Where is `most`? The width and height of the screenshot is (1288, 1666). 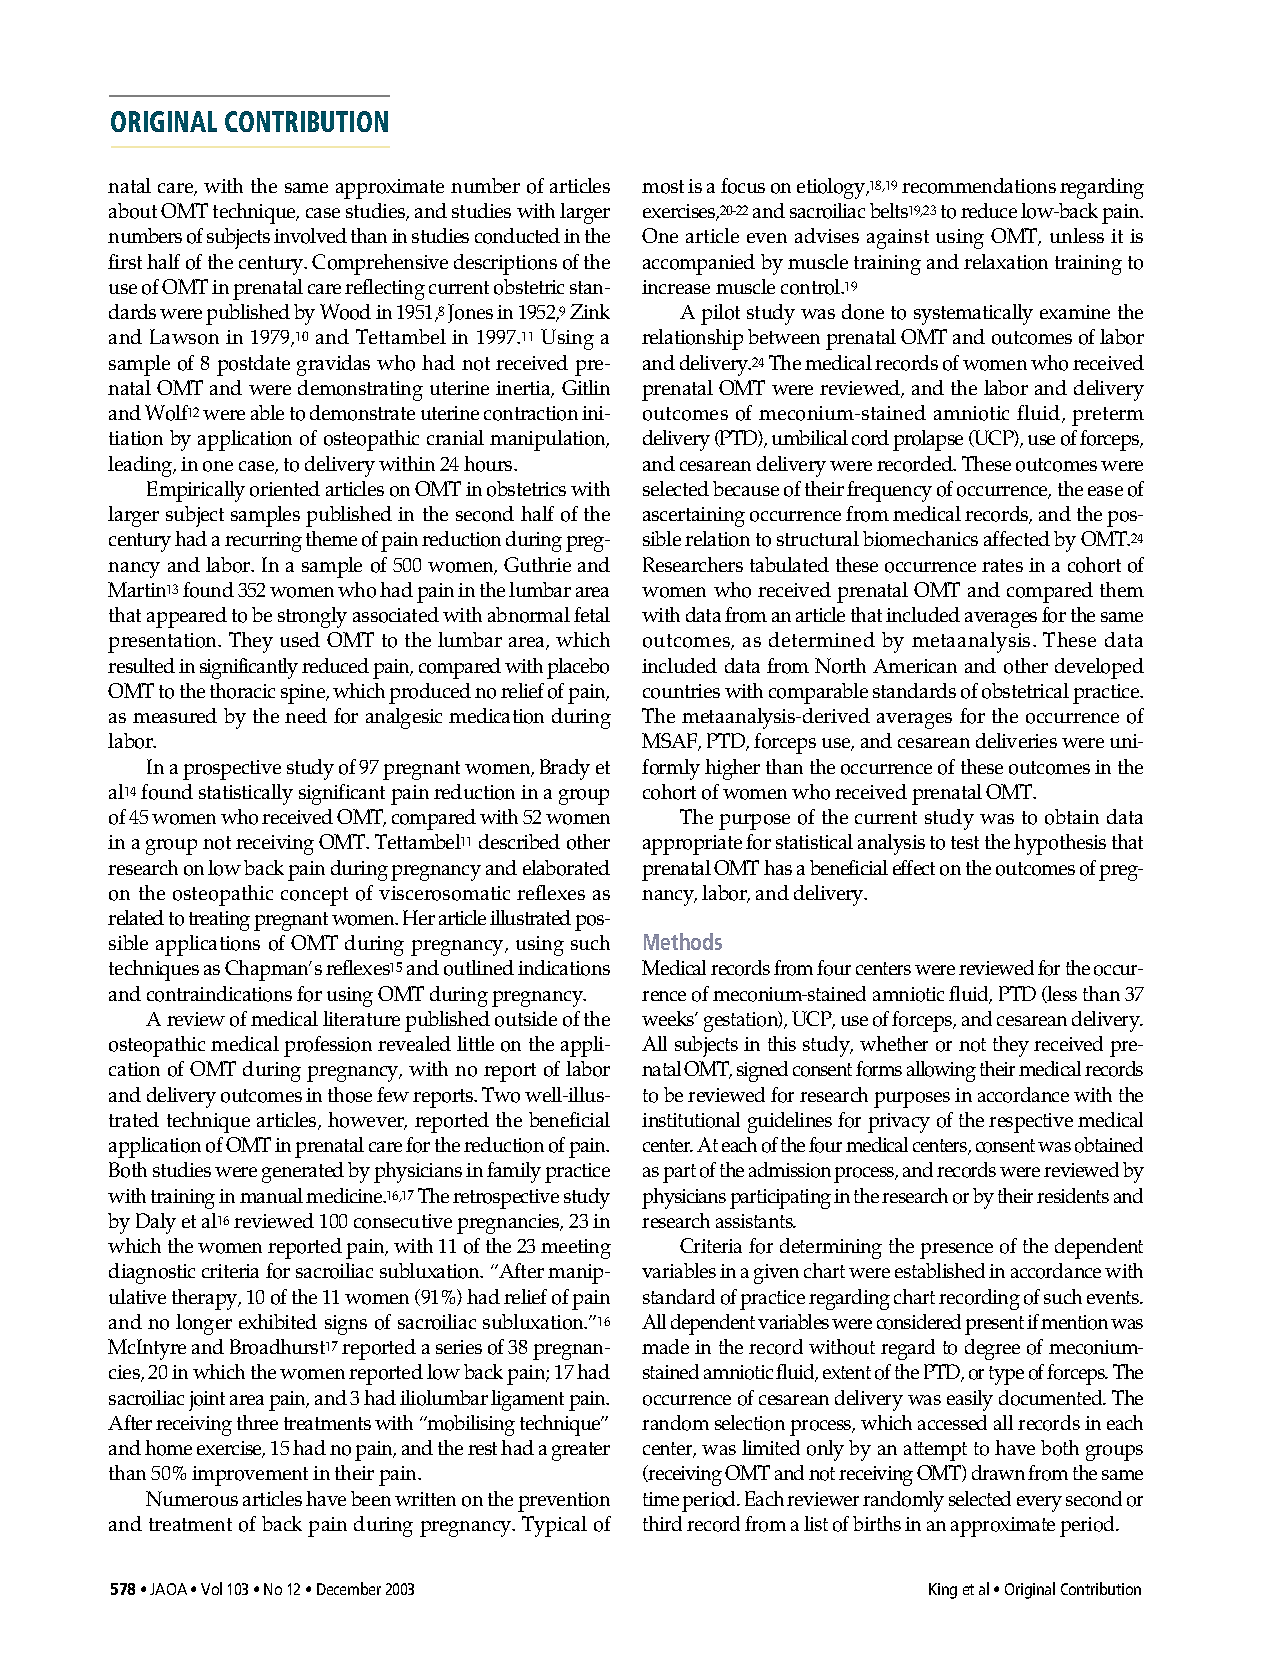 most is located at coordinates (663, 187).
